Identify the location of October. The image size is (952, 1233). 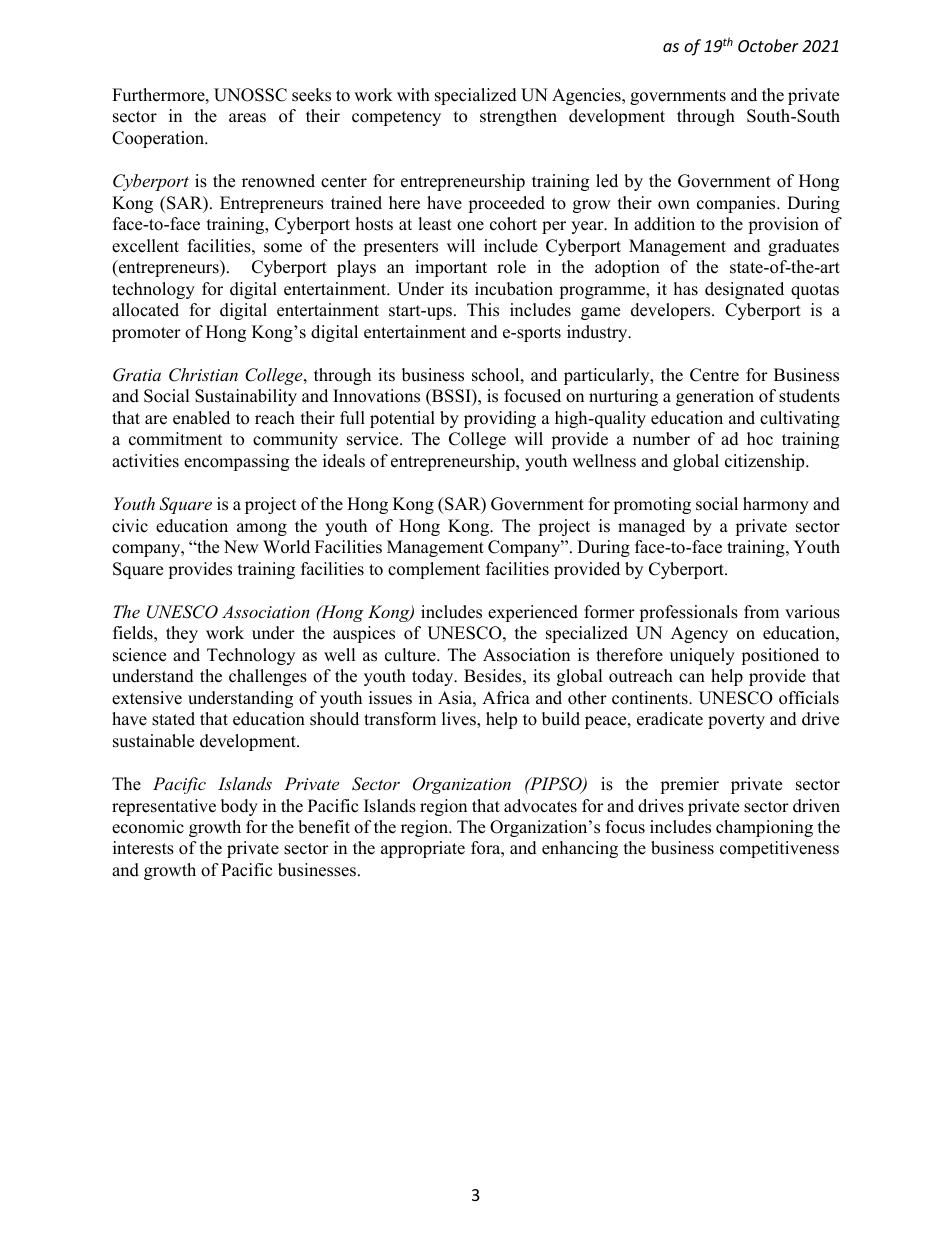
(768, 45).
